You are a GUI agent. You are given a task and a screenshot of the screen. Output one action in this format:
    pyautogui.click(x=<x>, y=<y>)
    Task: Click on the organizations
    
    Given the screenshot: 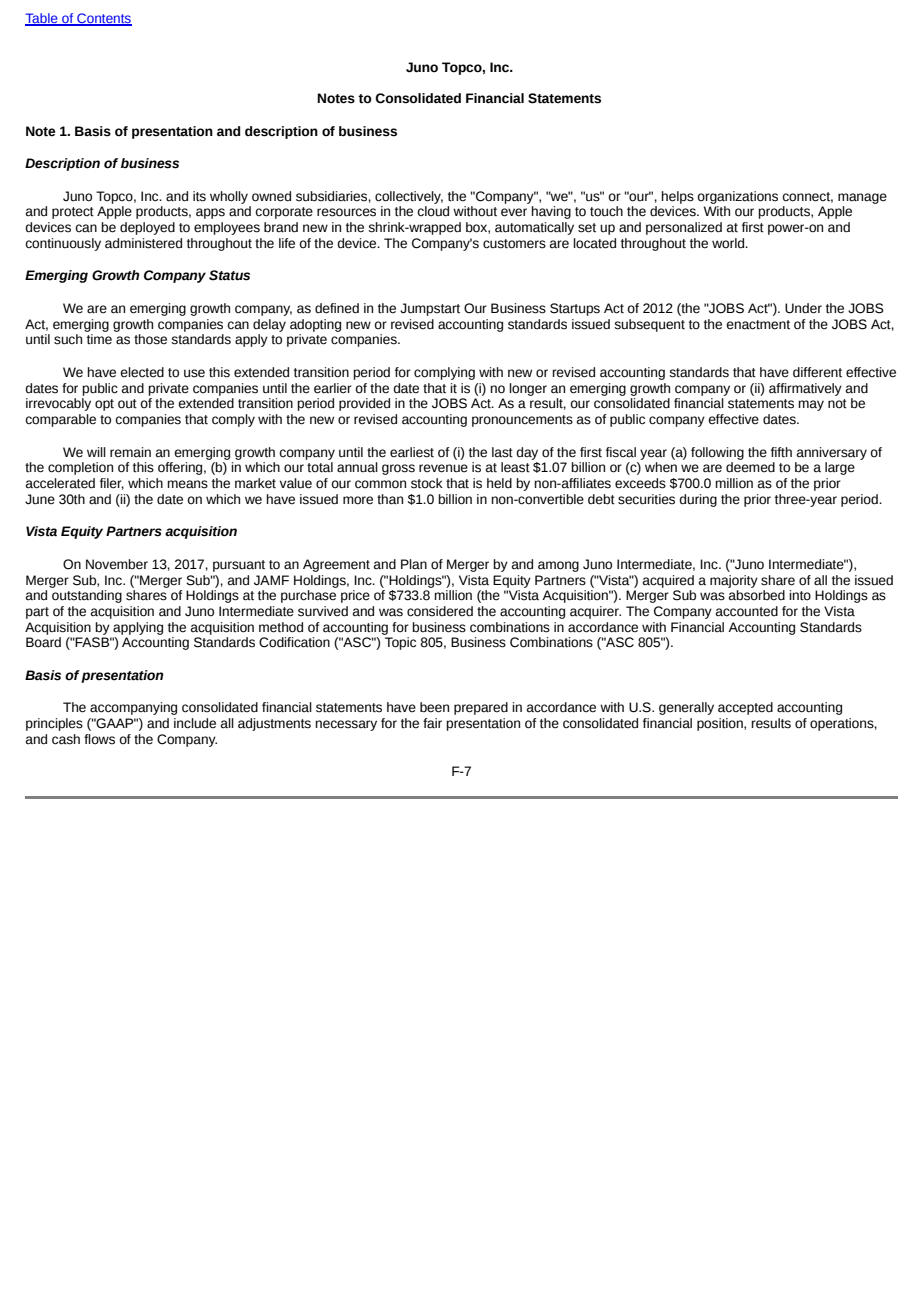 What is the action you would take?
    pyautogui.click(x=737, y=197)
